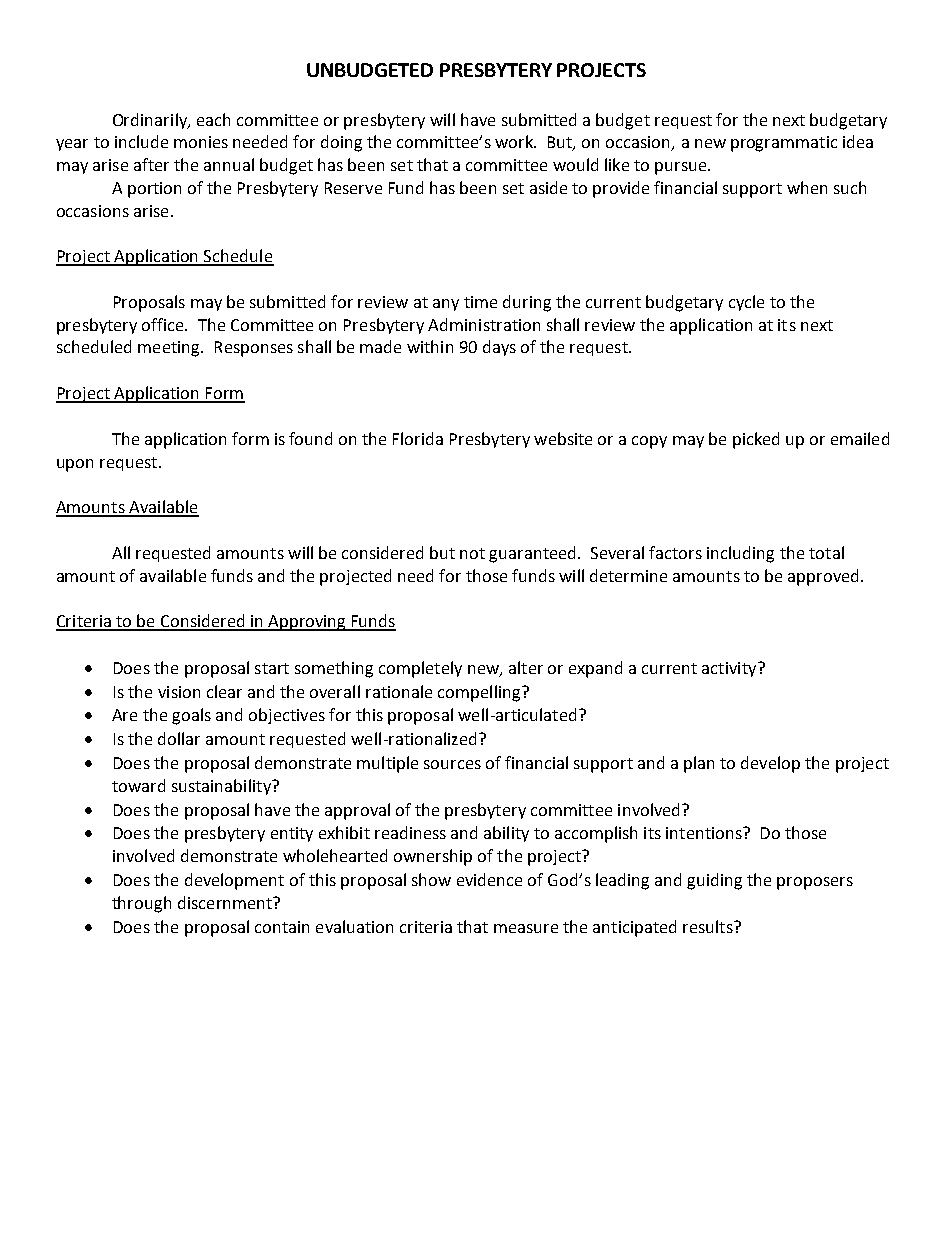  I want to click on programmatic, so click(784, 144).
